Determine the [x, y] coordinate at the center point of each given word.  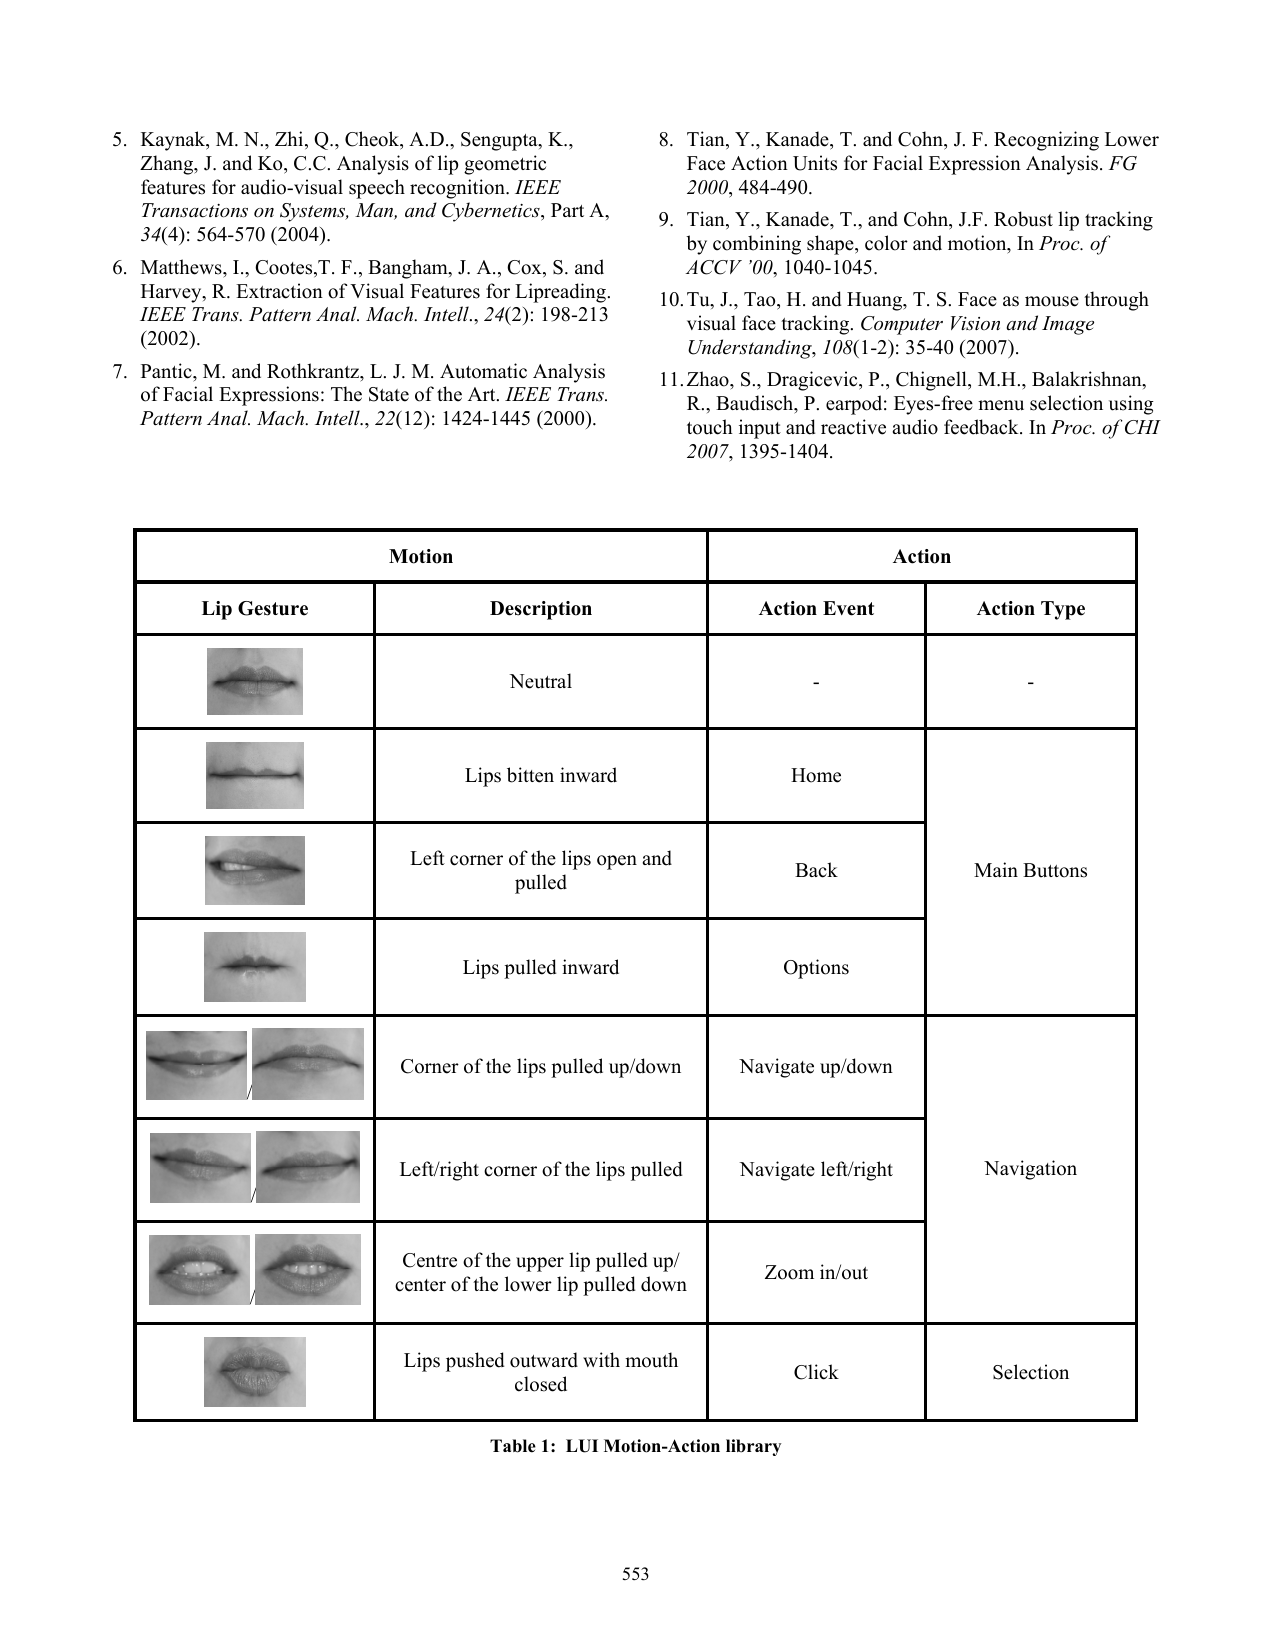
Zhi [290, 140]
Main [996, 869]
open [617, 862]
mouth [651, 1360]
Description [541, 610]
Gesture [273, 608]
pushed [475, 1362]
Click [816, 1372]
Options [816, 969]
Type [1063, 610]
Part [567, 210]
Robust [1023, 219]
